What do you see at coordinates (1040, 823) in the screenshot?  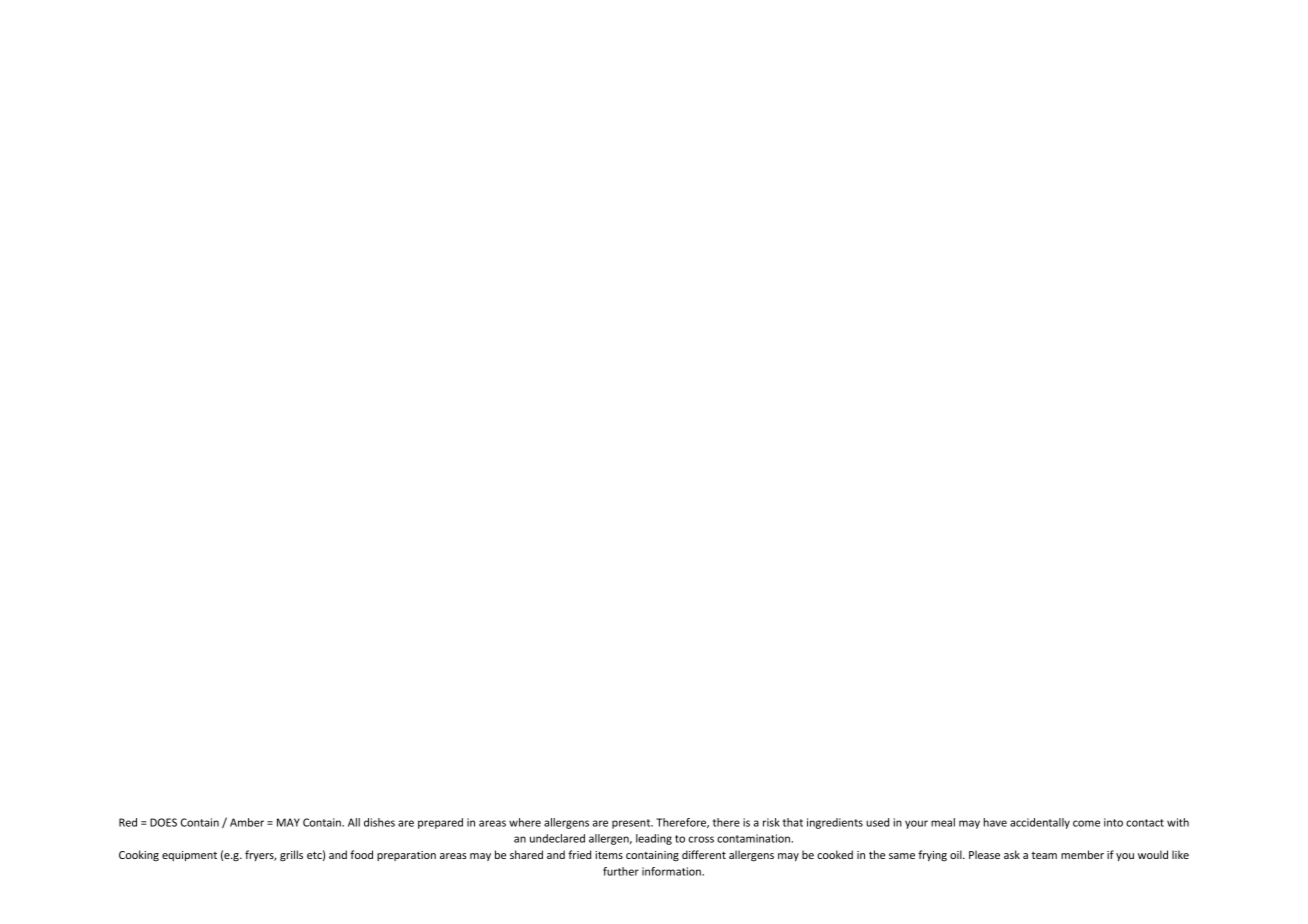 I see `accidentally` at bounding box center [1040, 823].
